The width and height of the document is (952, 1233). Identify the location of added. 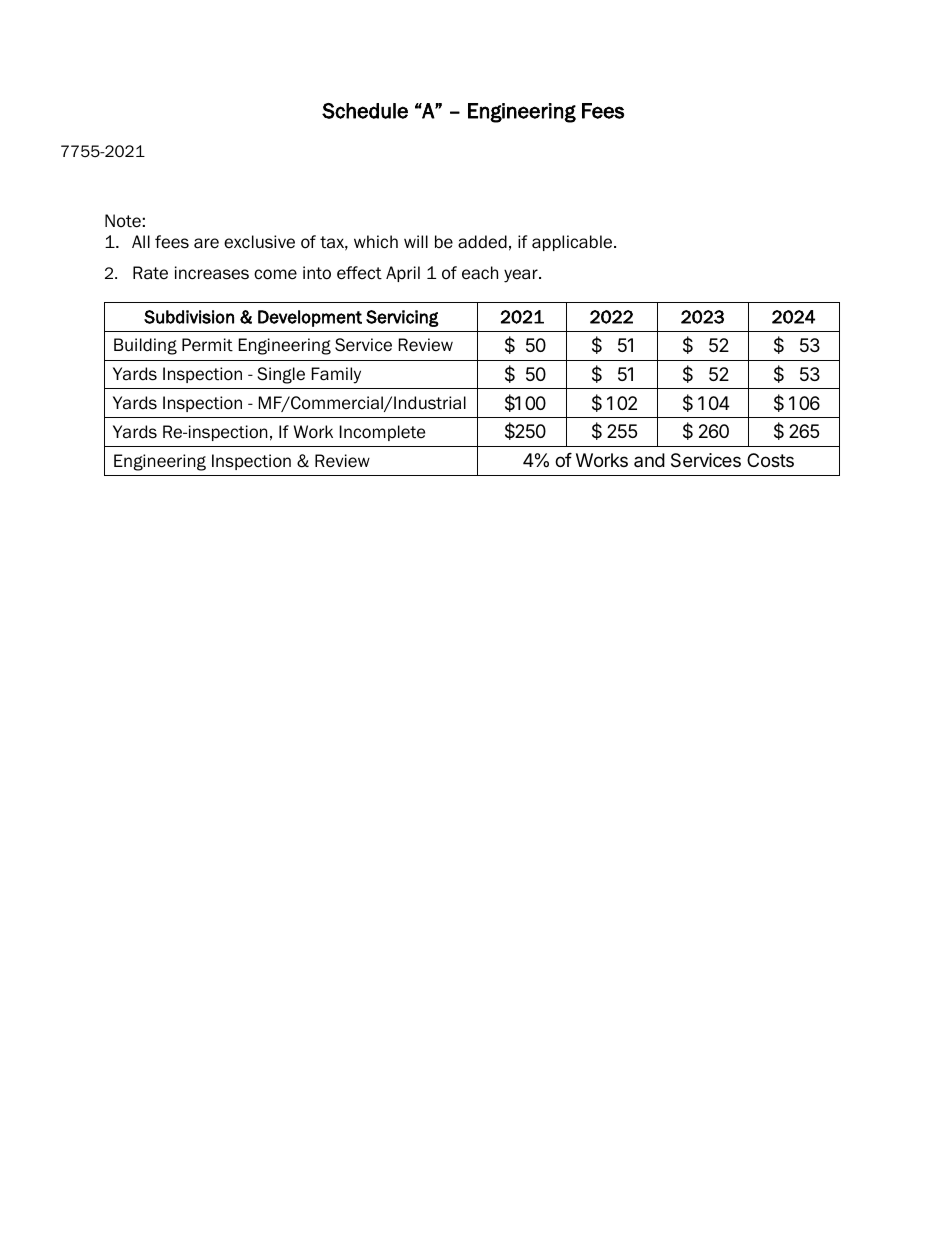
(482, 242).
